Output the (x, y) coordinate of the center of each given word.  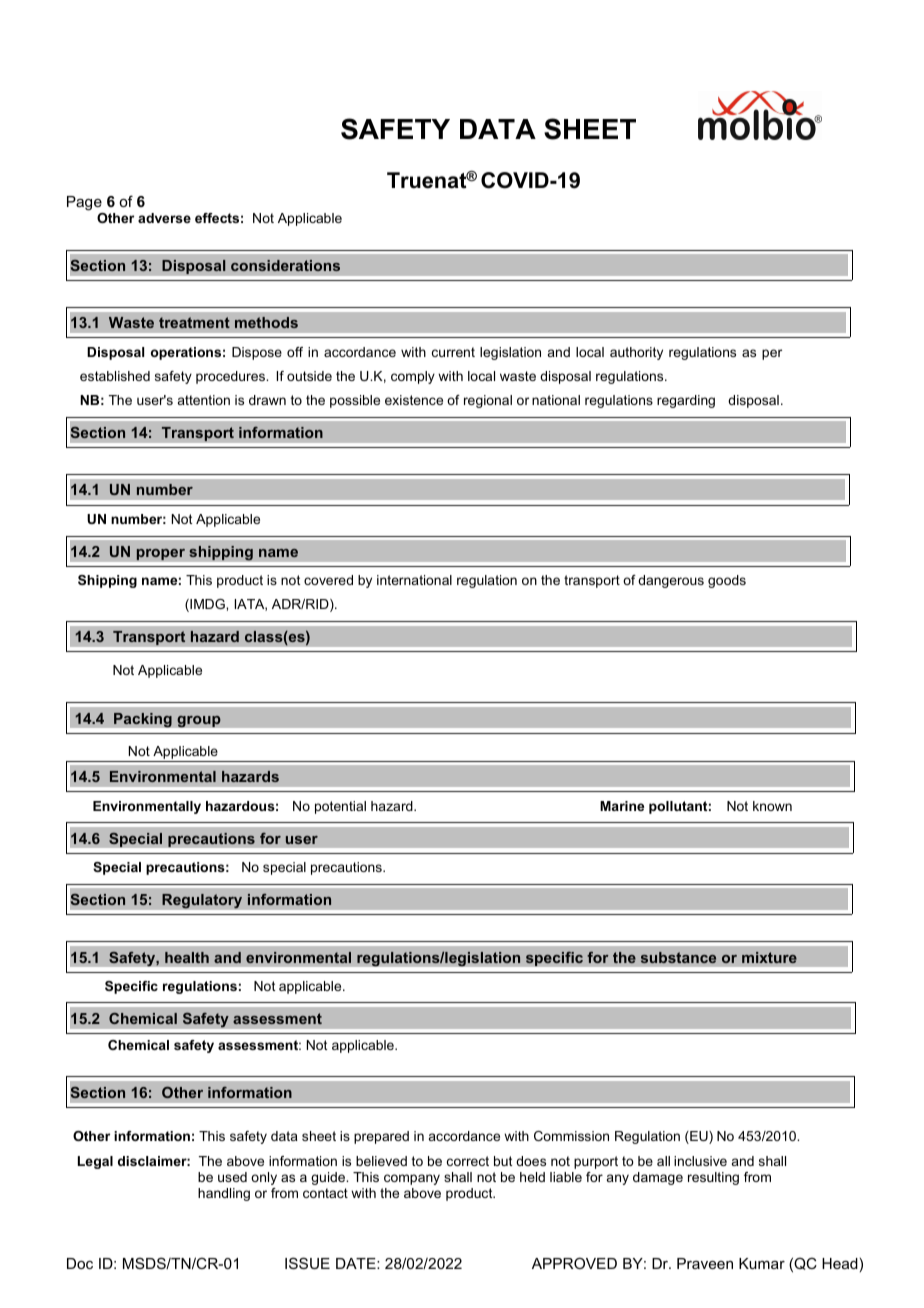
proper (160, 554)
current (453, 352)
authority (636, 353)
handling (224, 1194)
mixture (769, 957)
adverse (164, 218)
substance (678, 957)
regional (488, 401)
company (412, 1179)
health (187, 957)
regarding (686, 401)
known (772, 806)
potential (340, 807)
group (199, 721)
